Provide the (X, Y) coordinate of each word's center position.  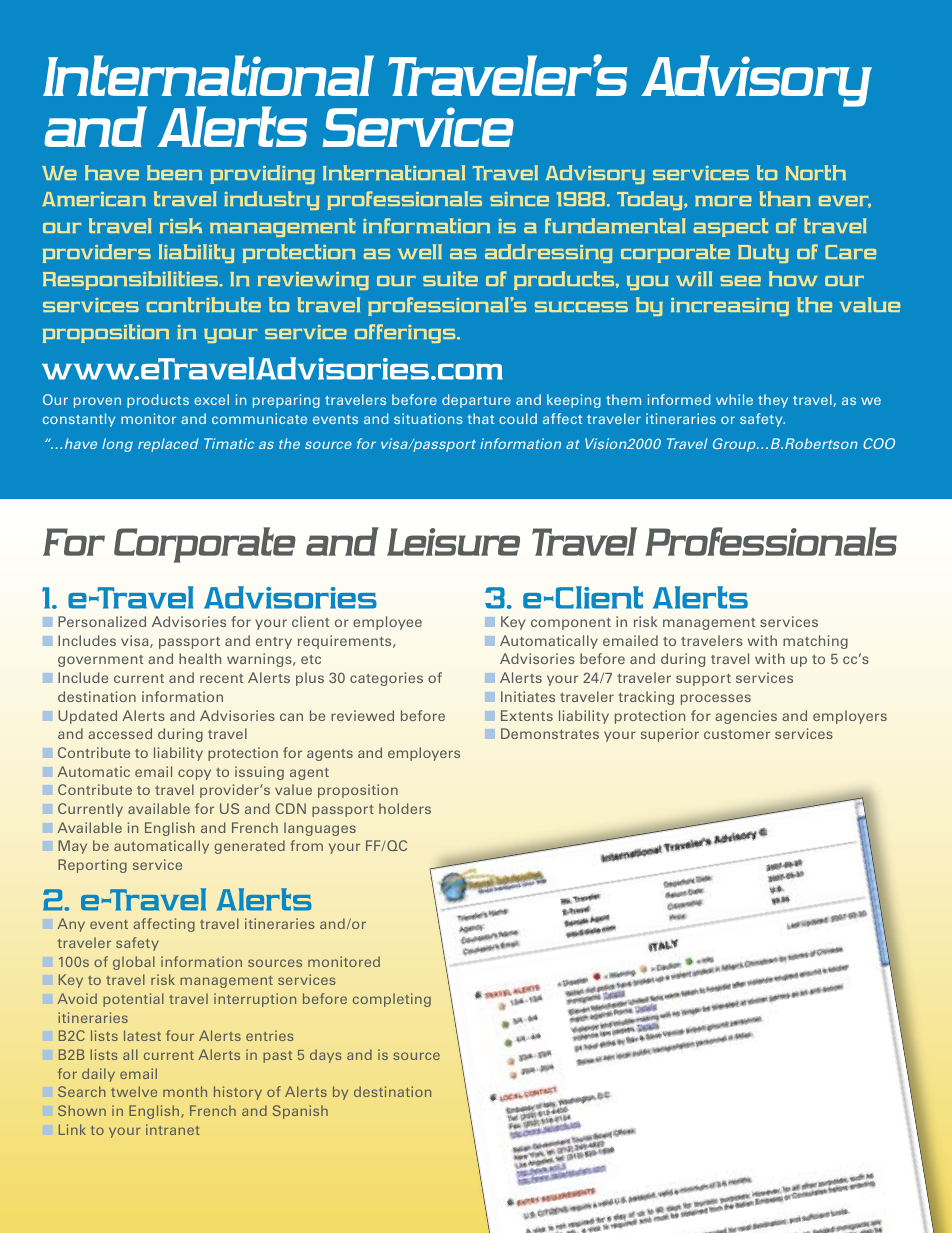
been (174, 172)
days (326, 1056)
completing (392, 1000)
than (785, 198)
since (519, 199)
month (185, 1091)
